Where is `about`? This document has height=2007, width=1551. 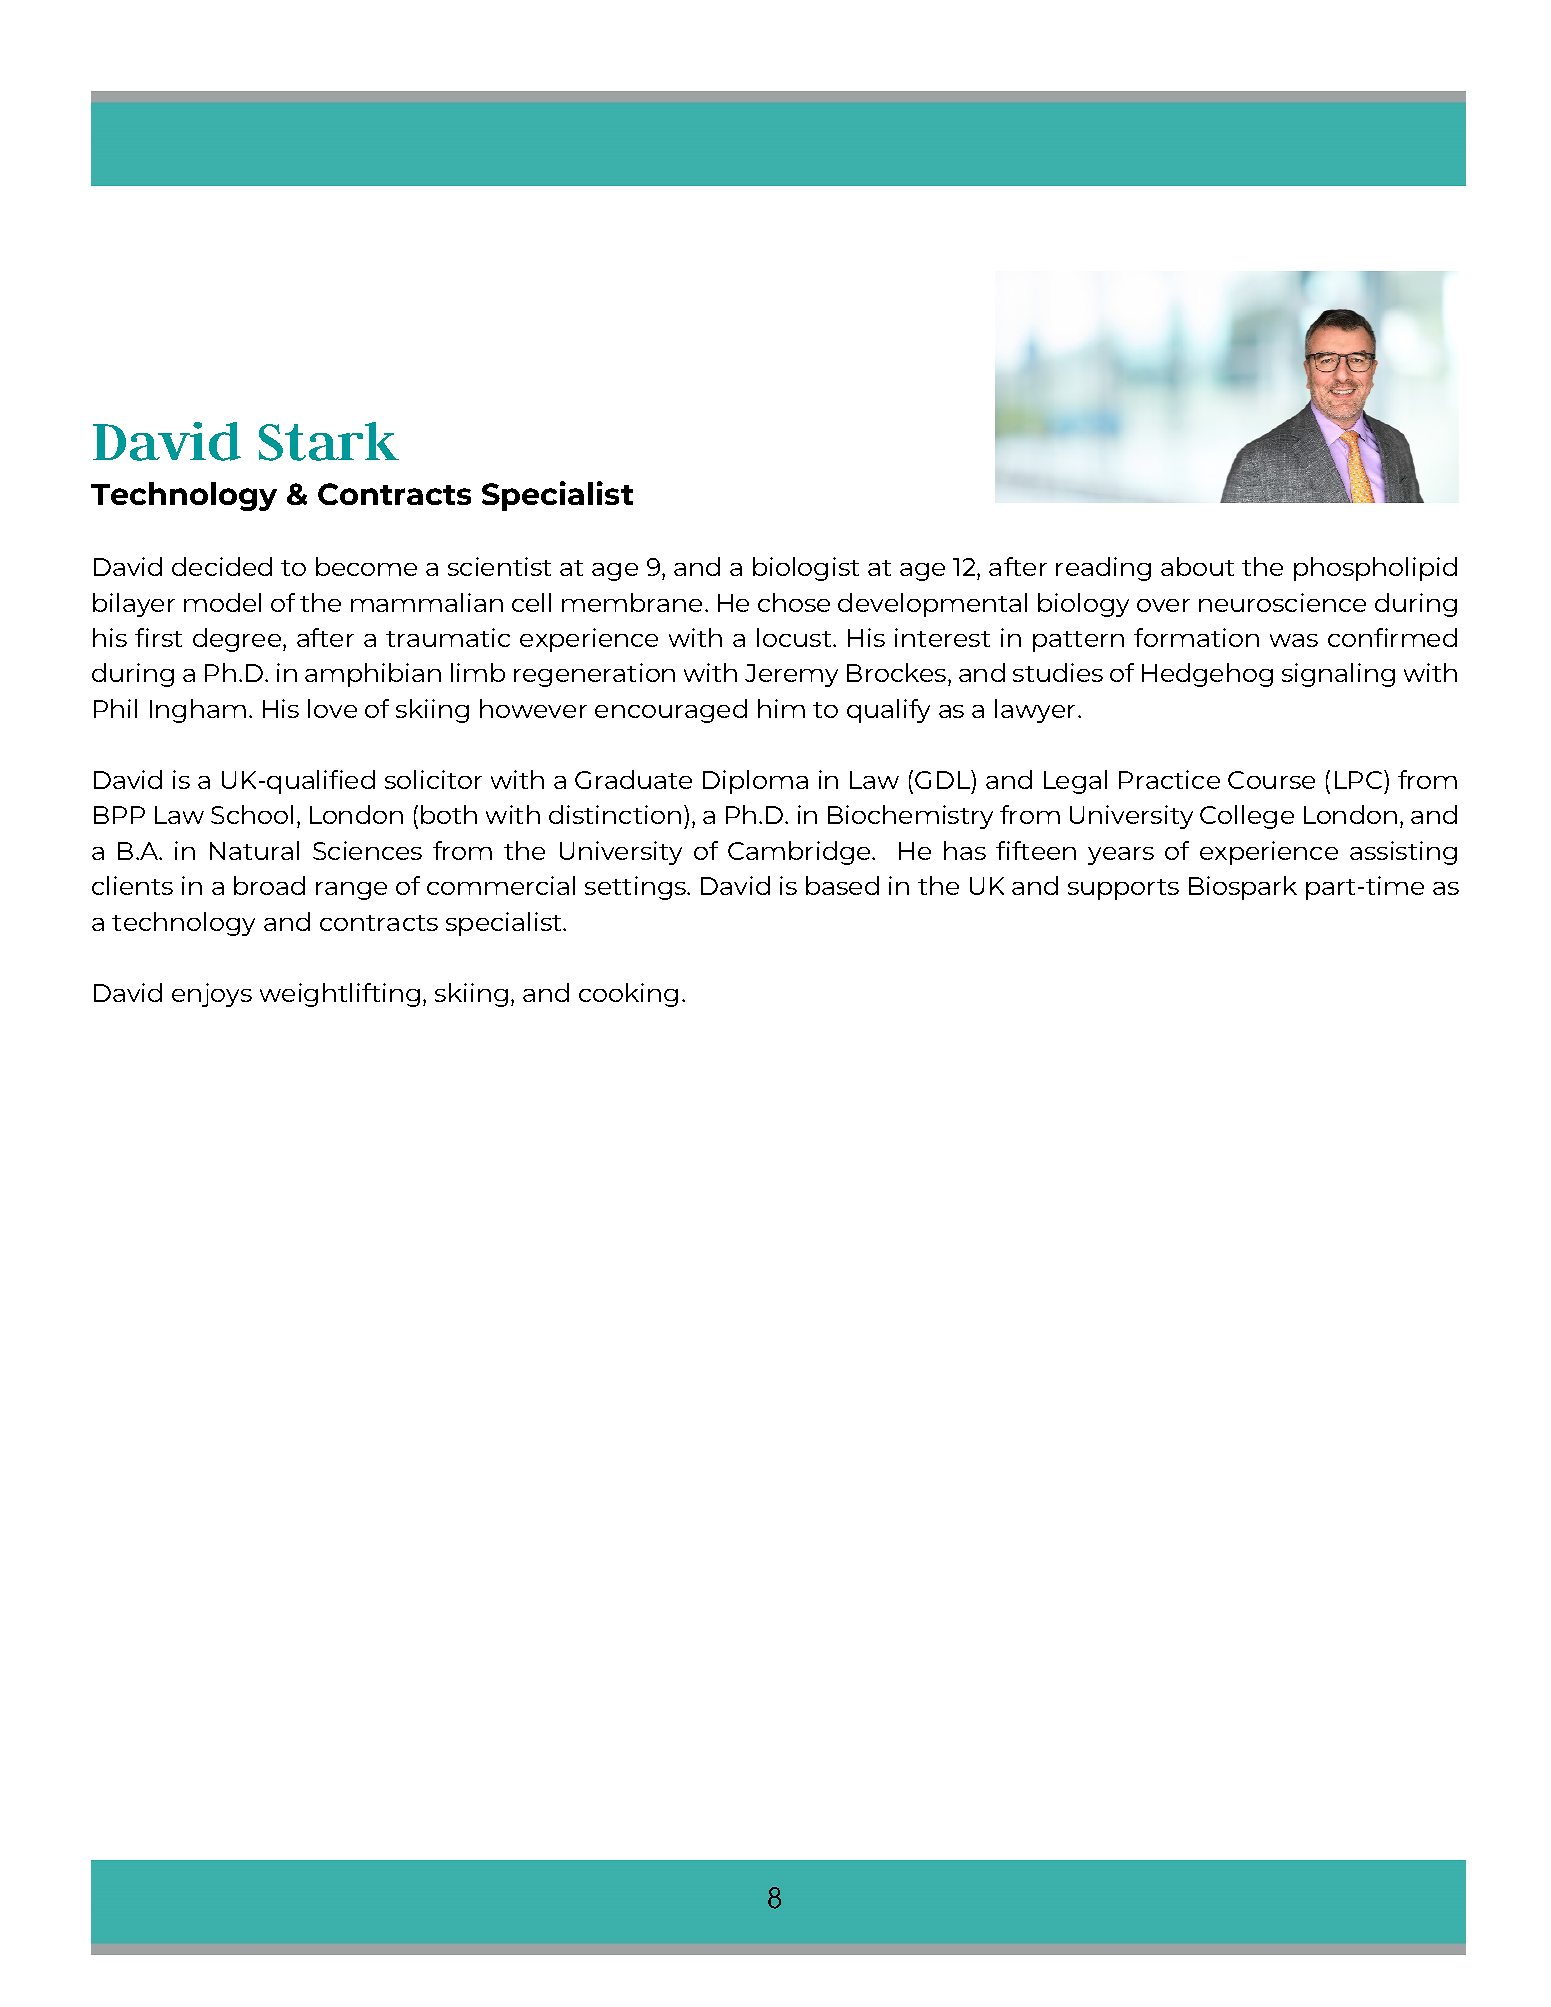
about is located at coordinates (1197, 566).
